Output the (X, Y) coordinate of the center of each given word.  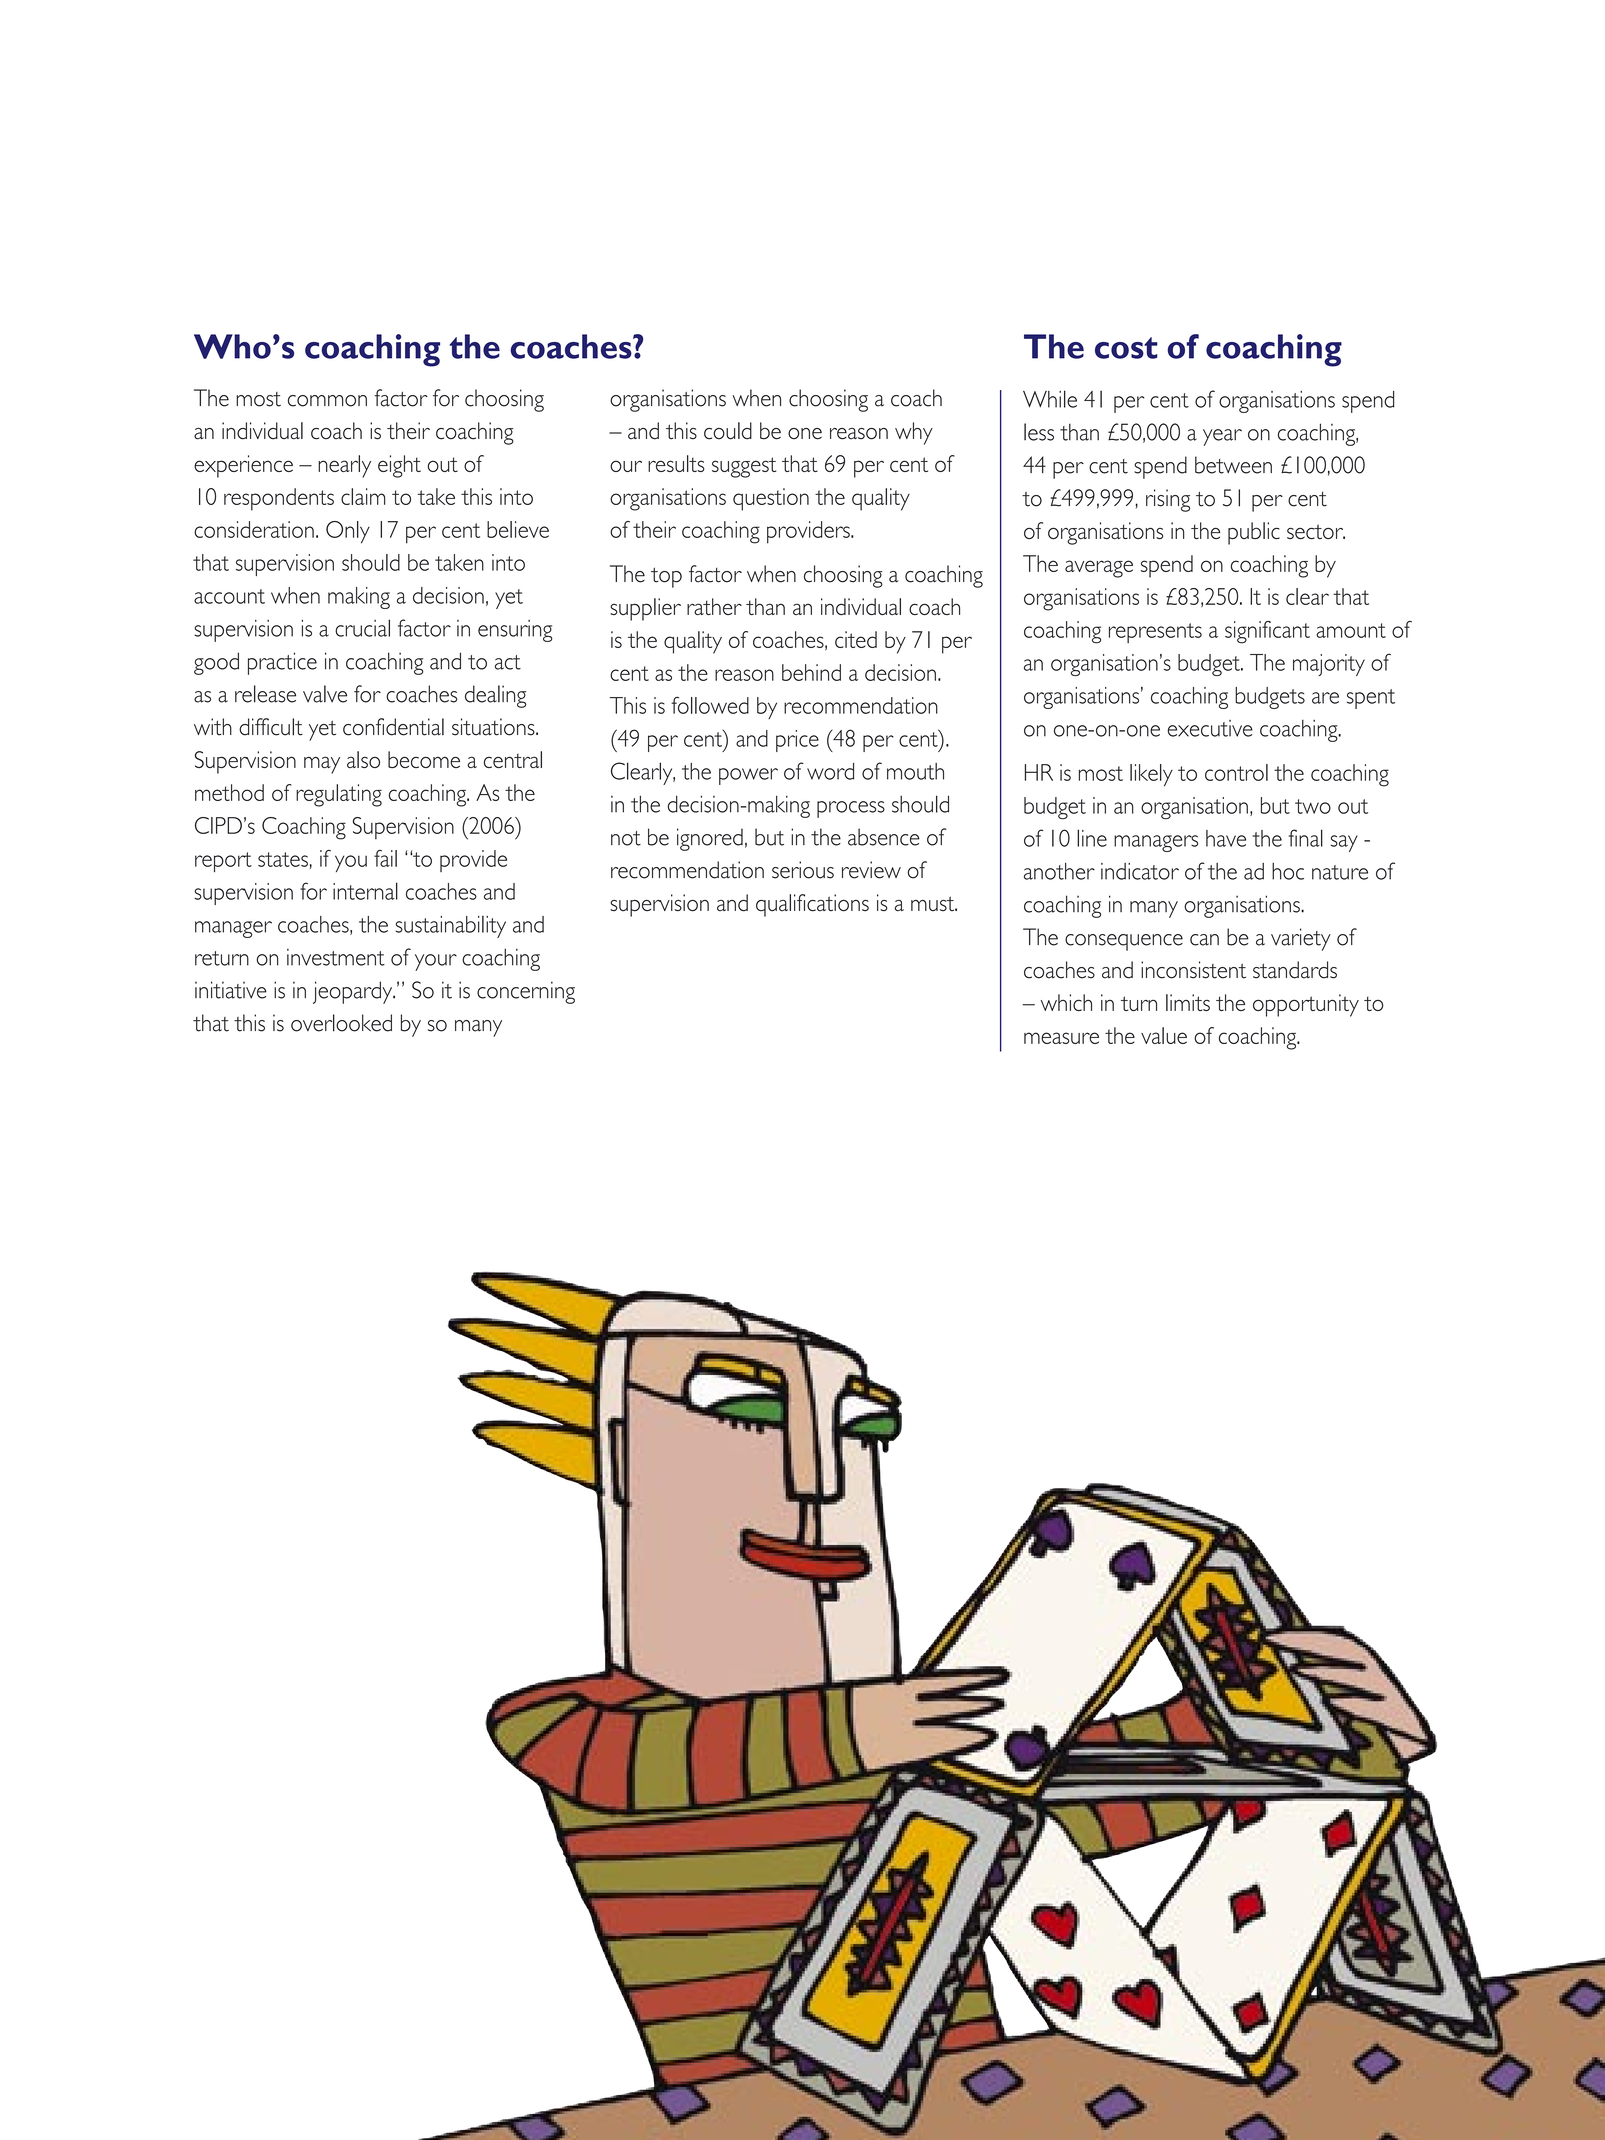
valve (325, 694)
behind (811, 672)
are (1325, 698)
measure (1061, 1038)
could (728, 431)
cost (1126, 348)
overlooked (341, 1023)
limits (1188, 1002)
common (327, 401)
